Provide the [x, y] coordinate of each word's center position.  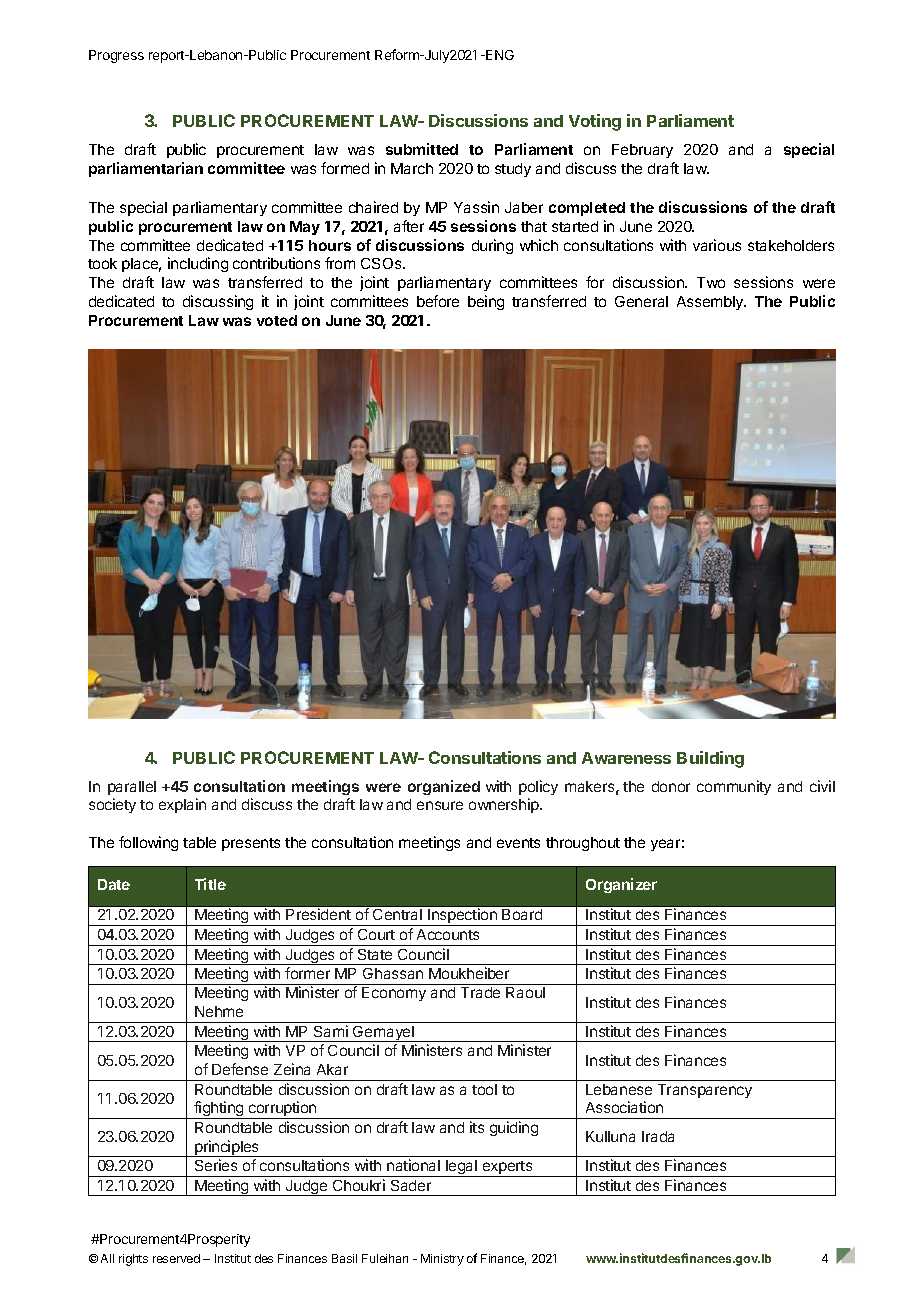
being [486, 302]
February [642, 151]
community [734, 787]
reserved [176, 1258]
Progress [116, 56]
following [148, 843]
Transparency [705, 1091]
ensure [440, 805]
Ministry [442, 1260]
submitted [422, 149]
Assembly [711, 303]
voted [277, 320]
